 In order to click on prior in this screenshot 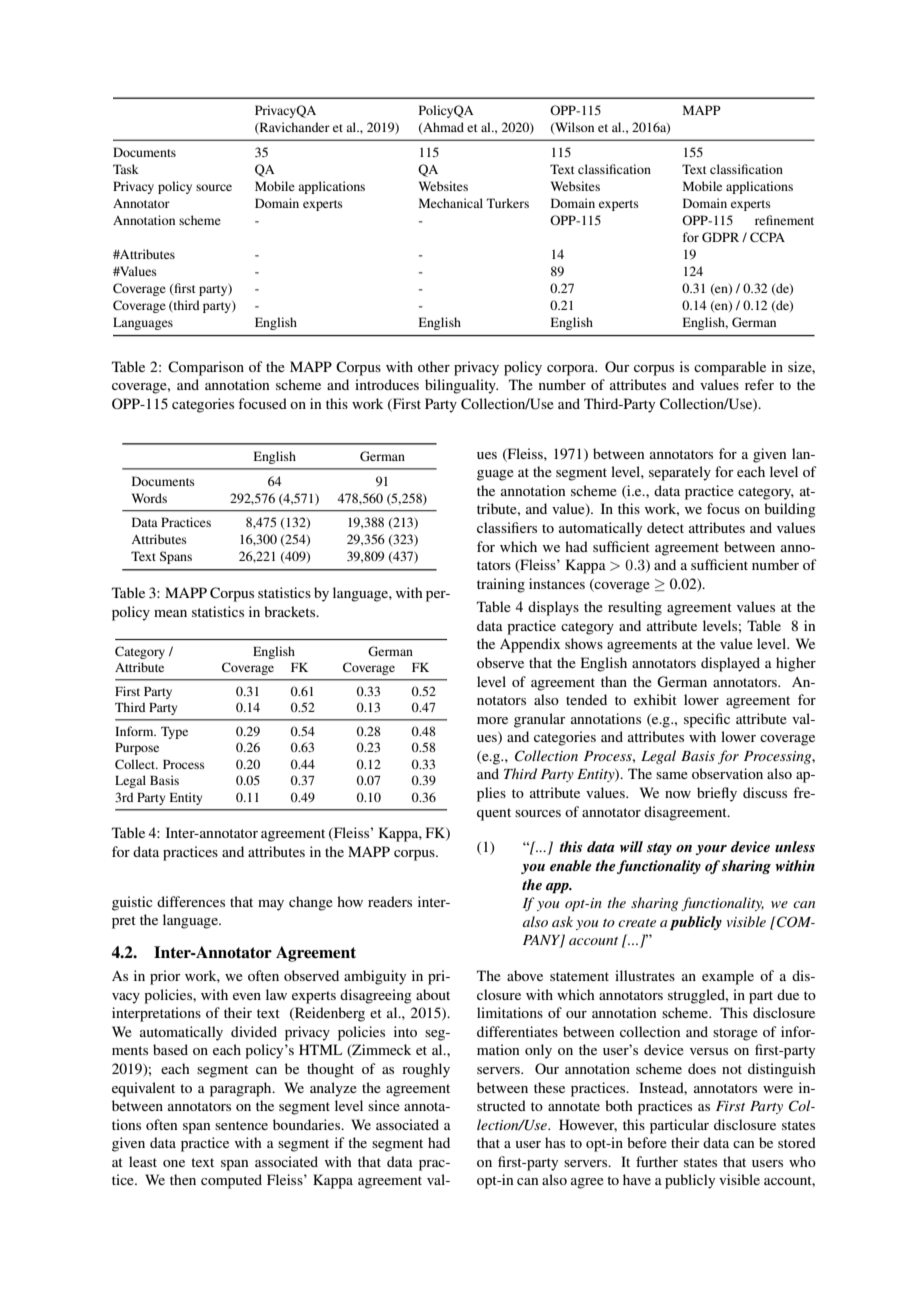, I will do `click(165, 977)`.
